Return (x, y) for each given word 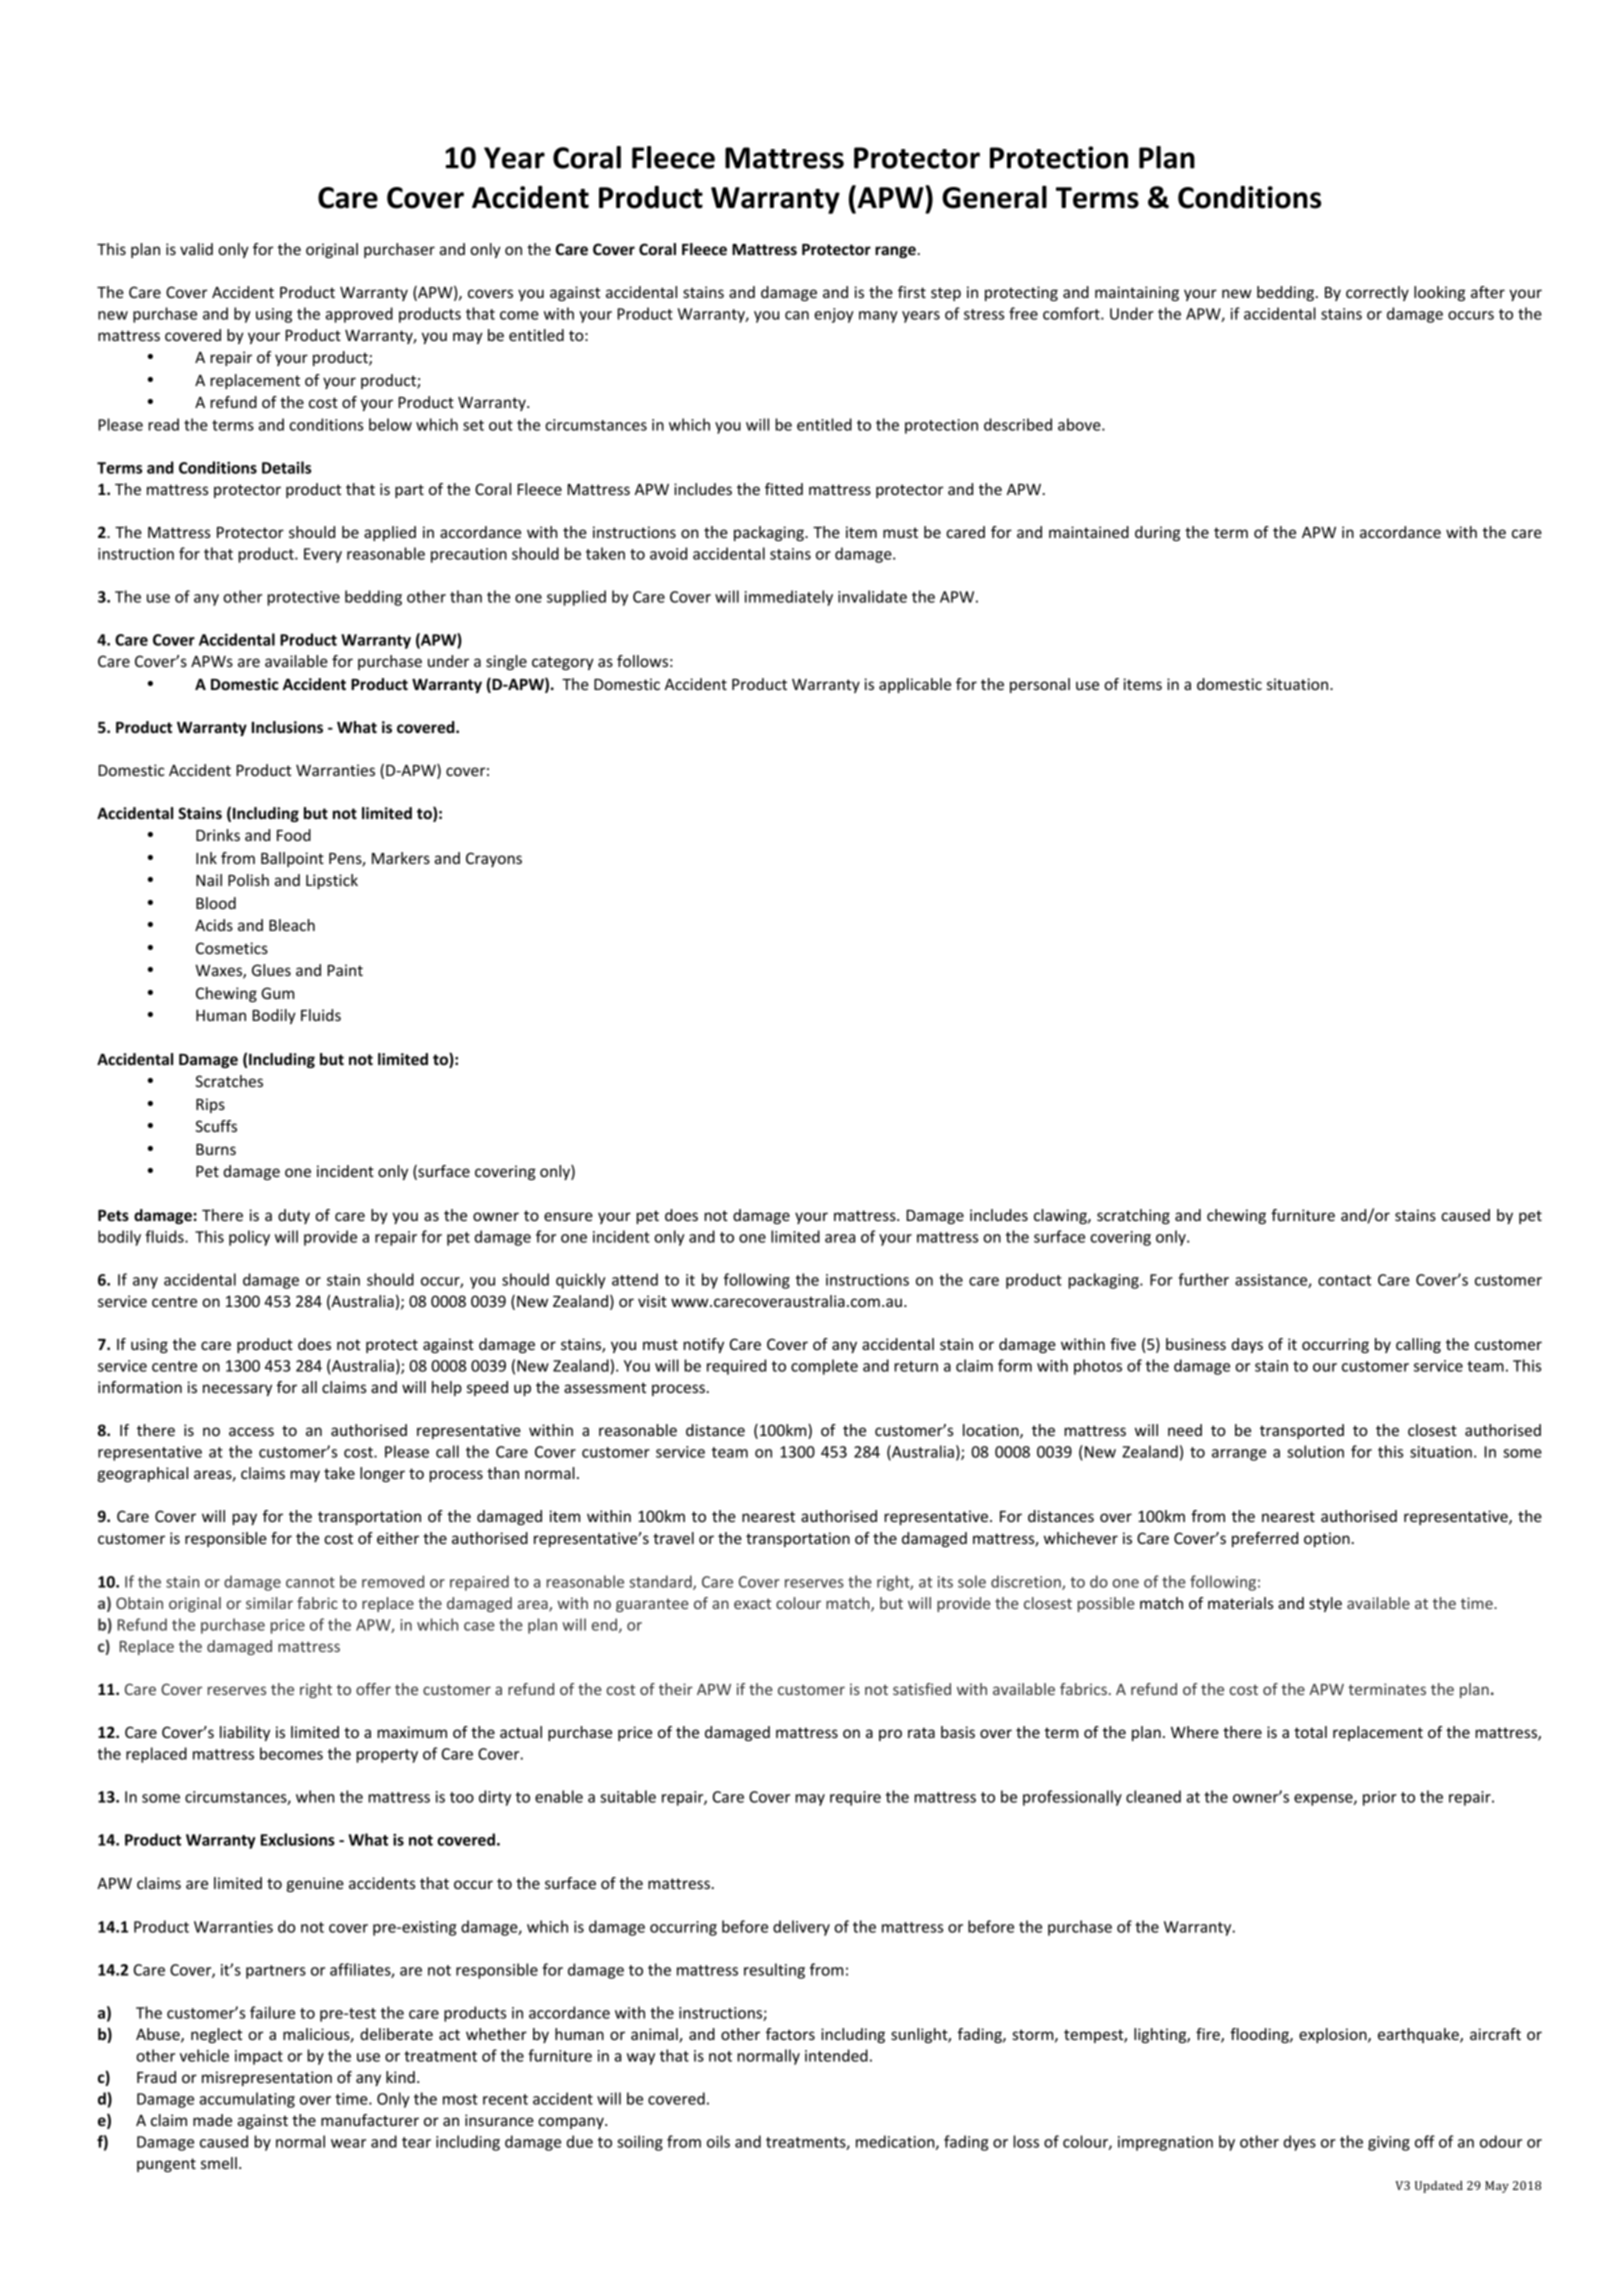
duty (294, 1216)
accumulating (247, 2100)
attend (635, 1279)
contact (1344, 1280)
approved (359, 315)
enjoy (834, 315)
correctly (1377, 293)
